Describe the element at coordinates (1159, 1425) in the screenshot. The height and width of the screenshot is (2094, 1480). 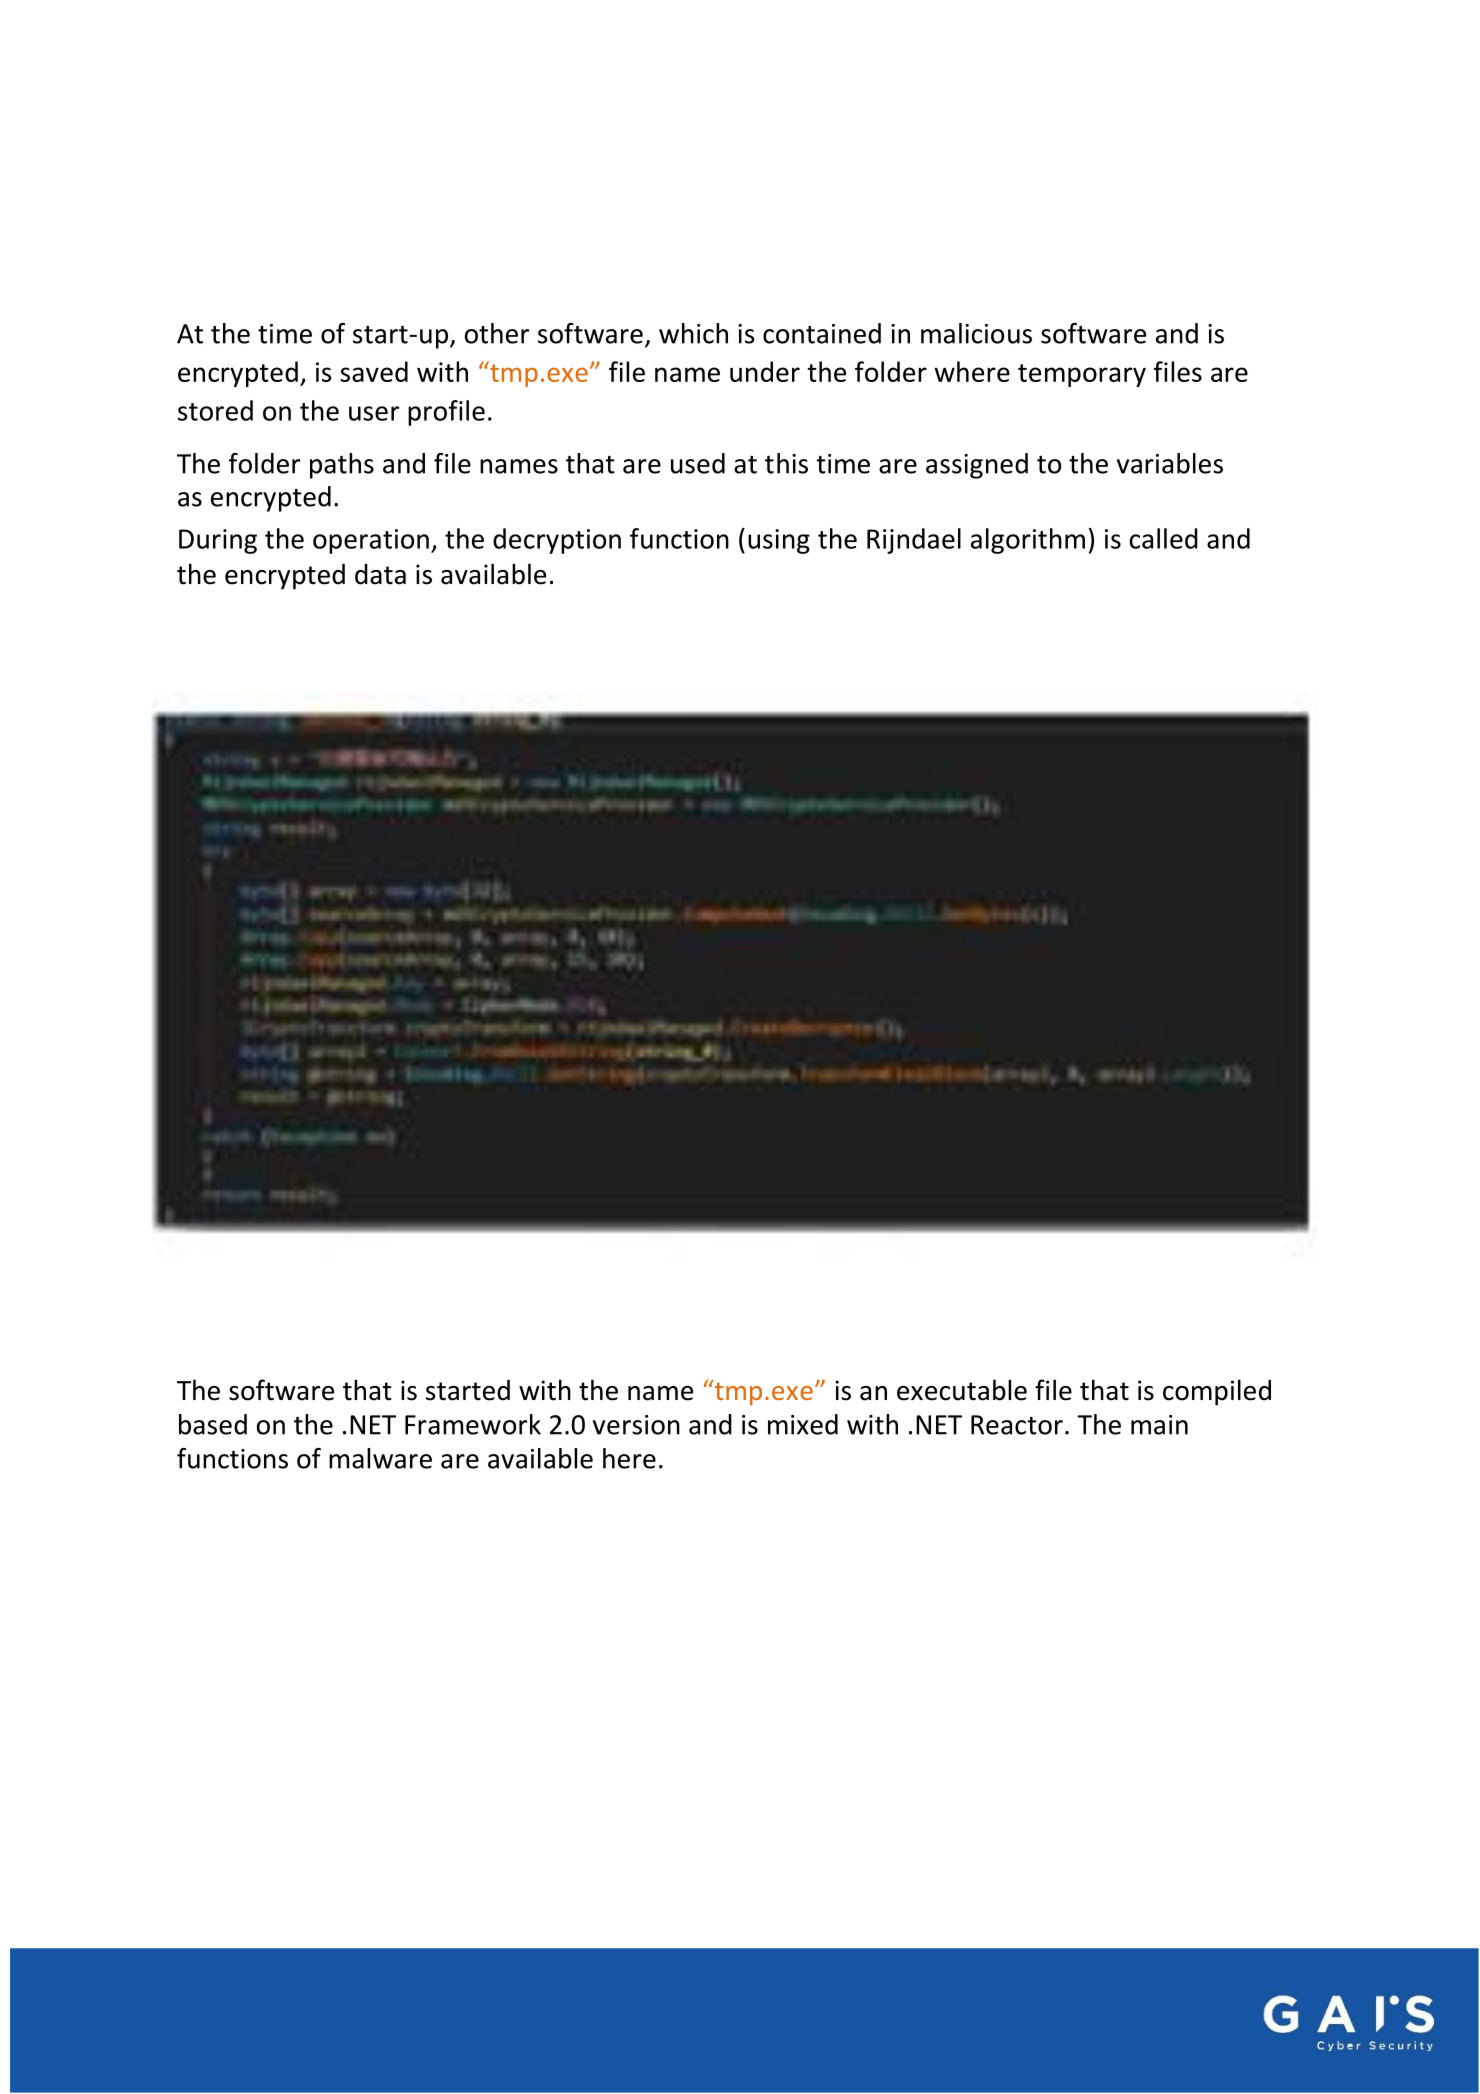
I see `main` at that location.
